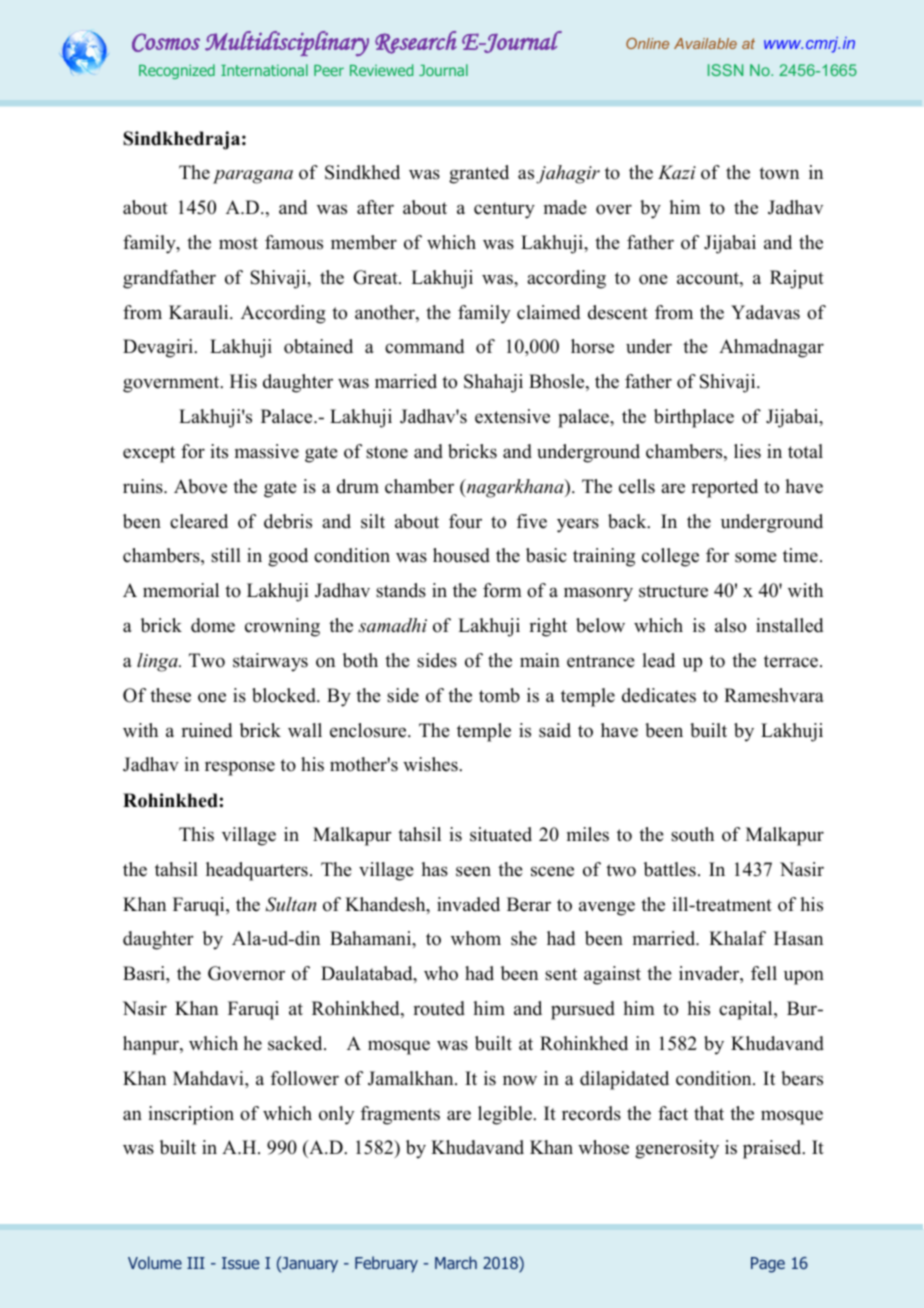 Image resolution: width=924 pixels, height=1308 pixels. What do you see at coordinates (264, 70) in the screenshot?
I see `International` at bounding box center [264, 70].
